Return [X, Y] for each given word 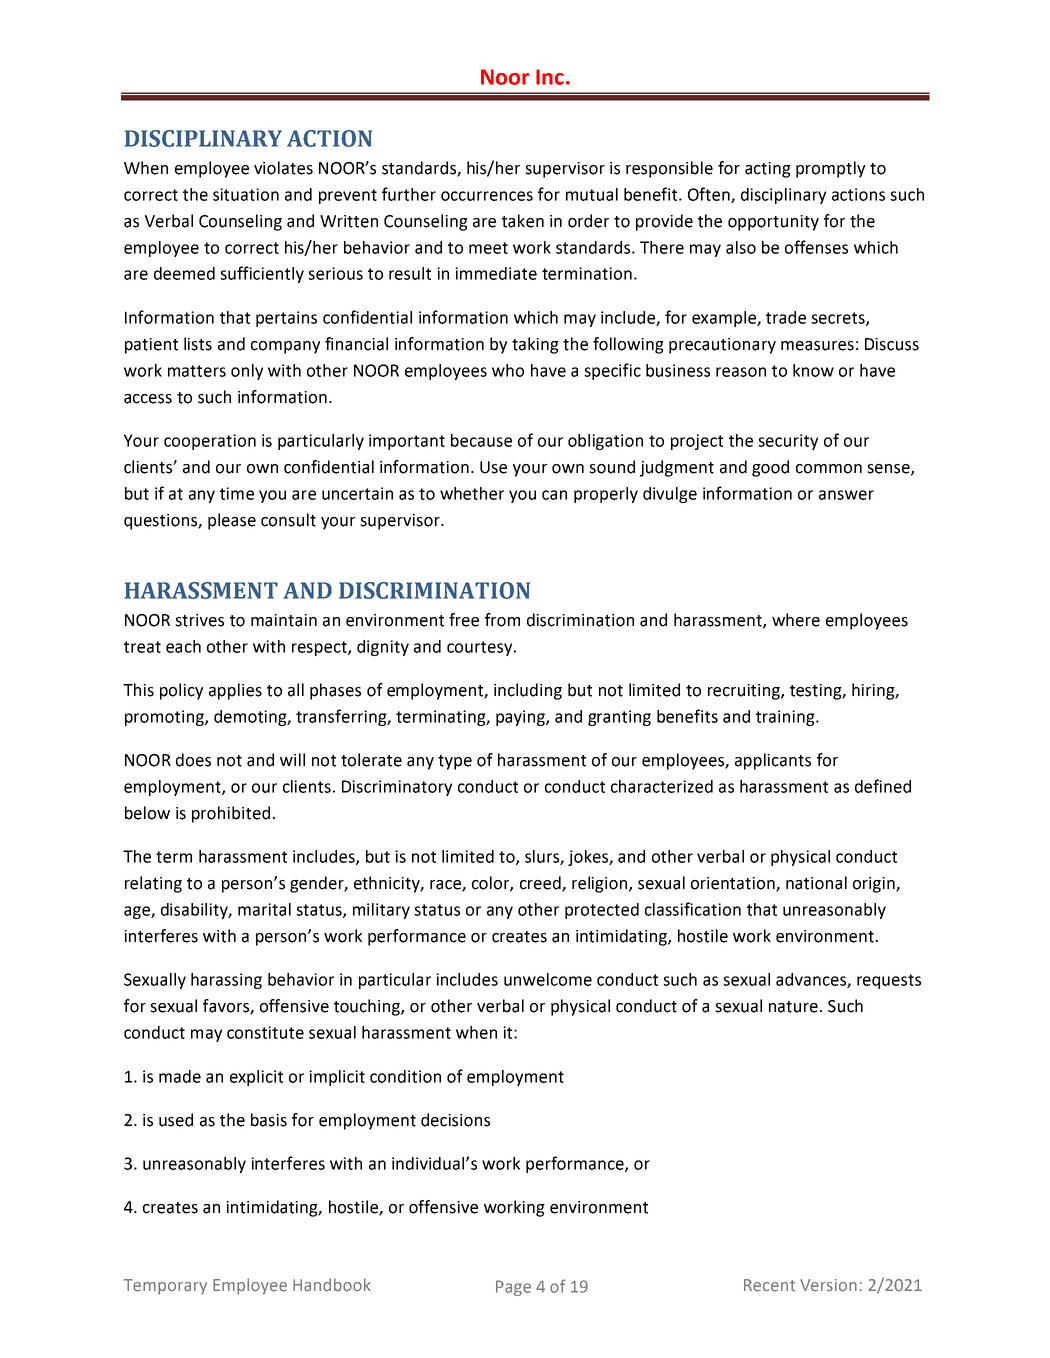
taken [523, 221]
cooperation [210, 442]
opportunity [773, 223]
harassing [226, 981]
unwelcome [548, 979]
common [829, 469]
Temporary [165, 1287]
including [528, 691]
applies [235, 691]
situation [246, 194]
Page [513, 1288]
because [481, 440]
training [786, 718]
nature [793, 1007]
